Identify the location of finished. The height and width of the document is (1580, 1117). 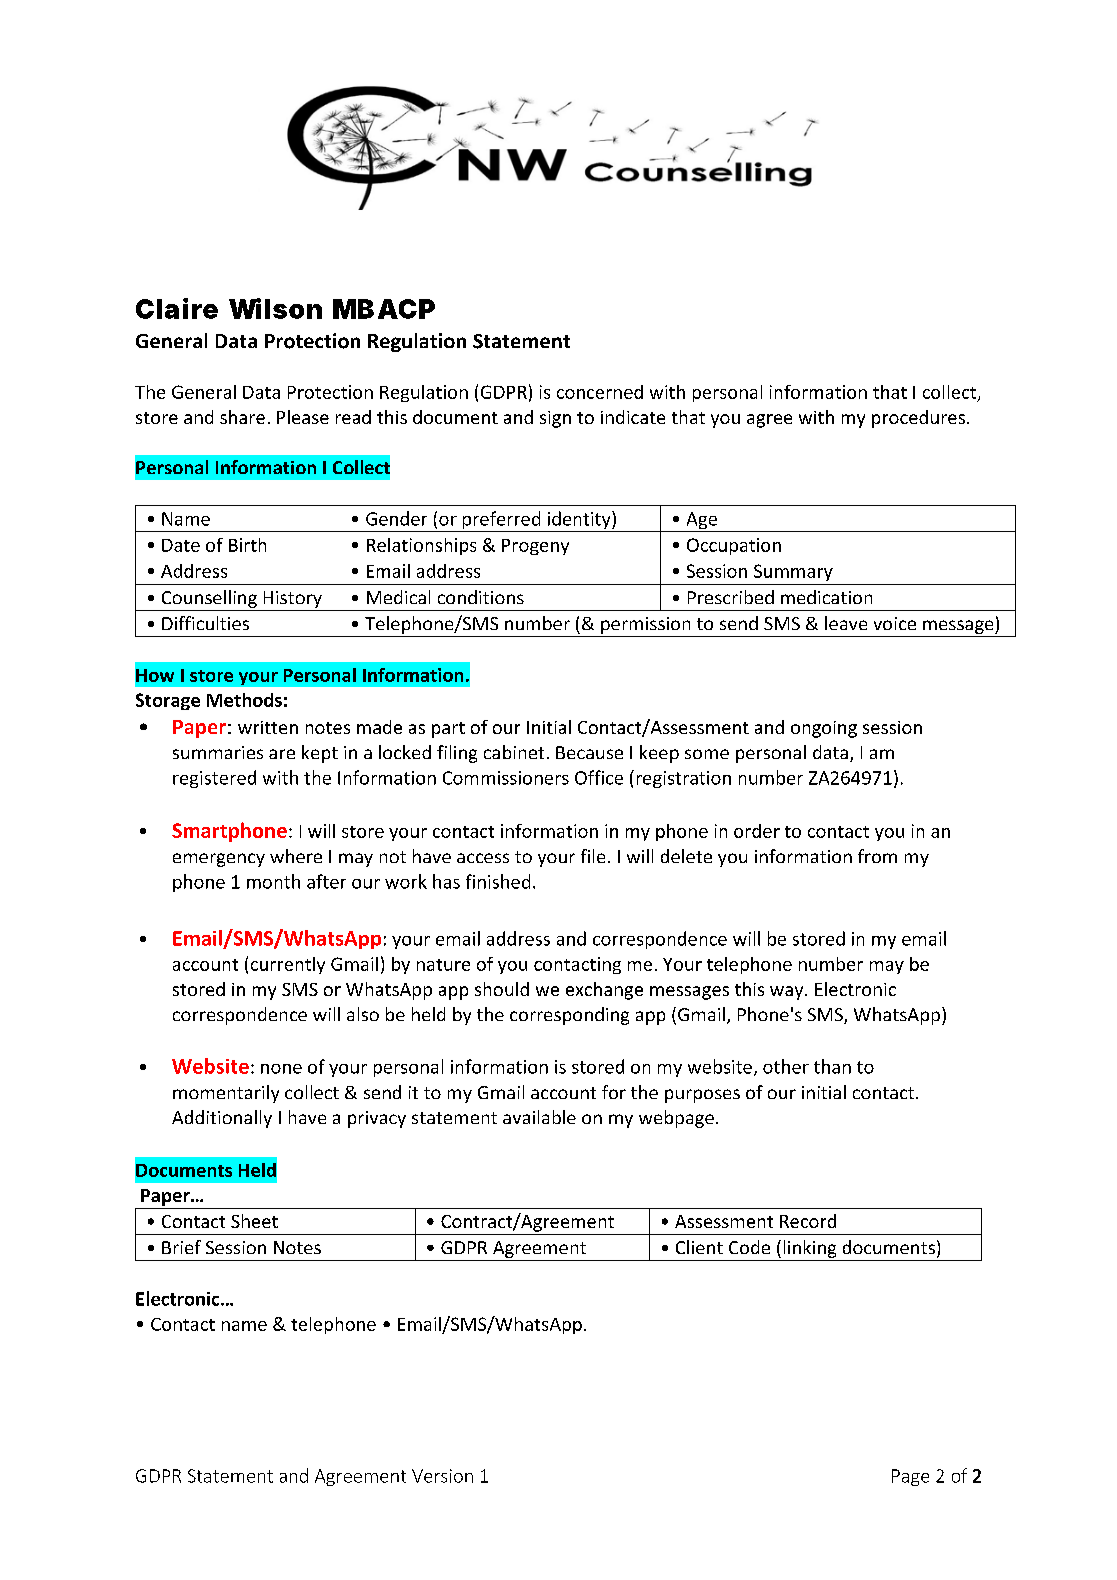
(498, 881).
